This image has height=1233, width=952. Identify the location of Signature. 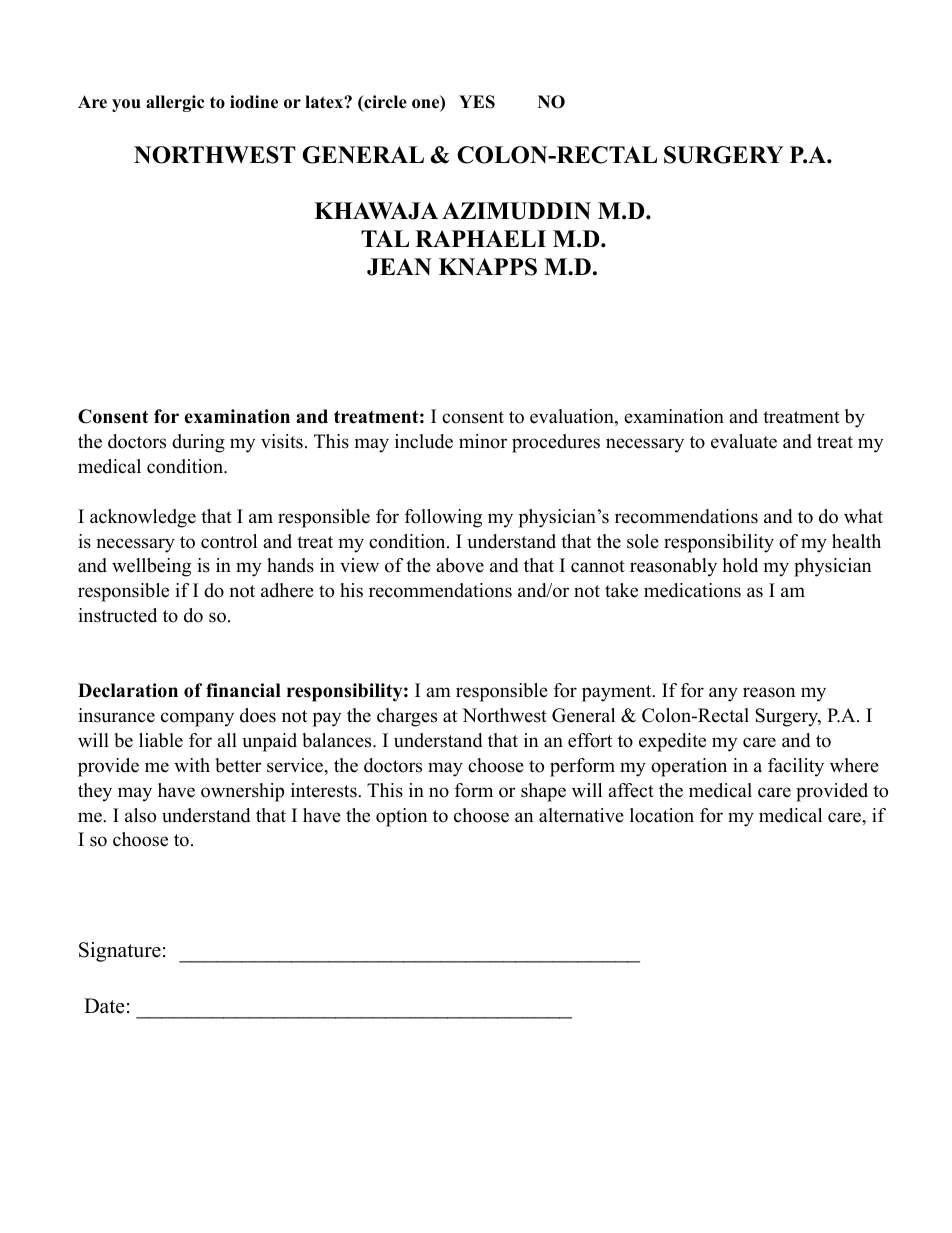
(120, 952).
